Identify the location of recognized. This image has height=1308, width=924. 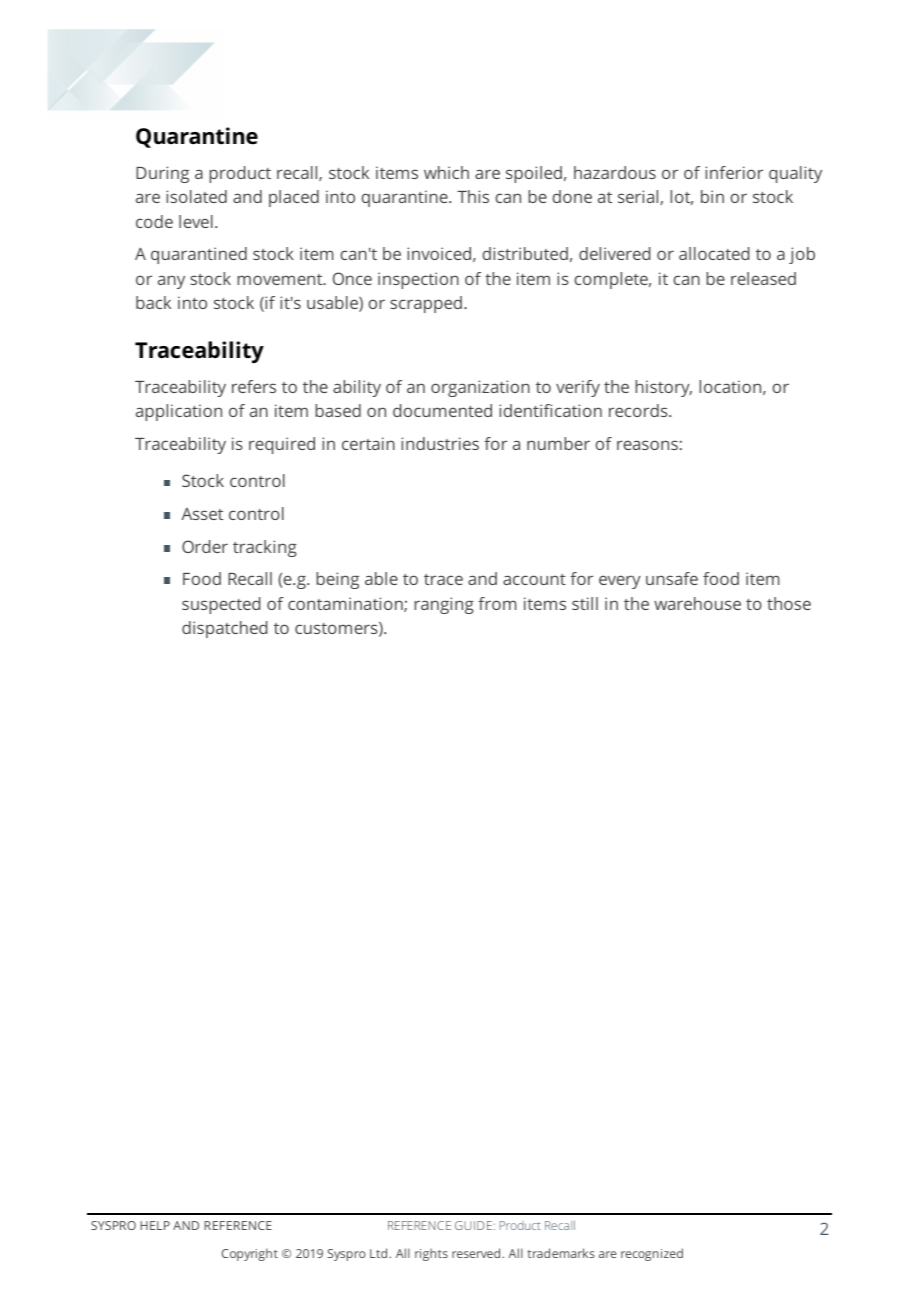
(652, 1254).
